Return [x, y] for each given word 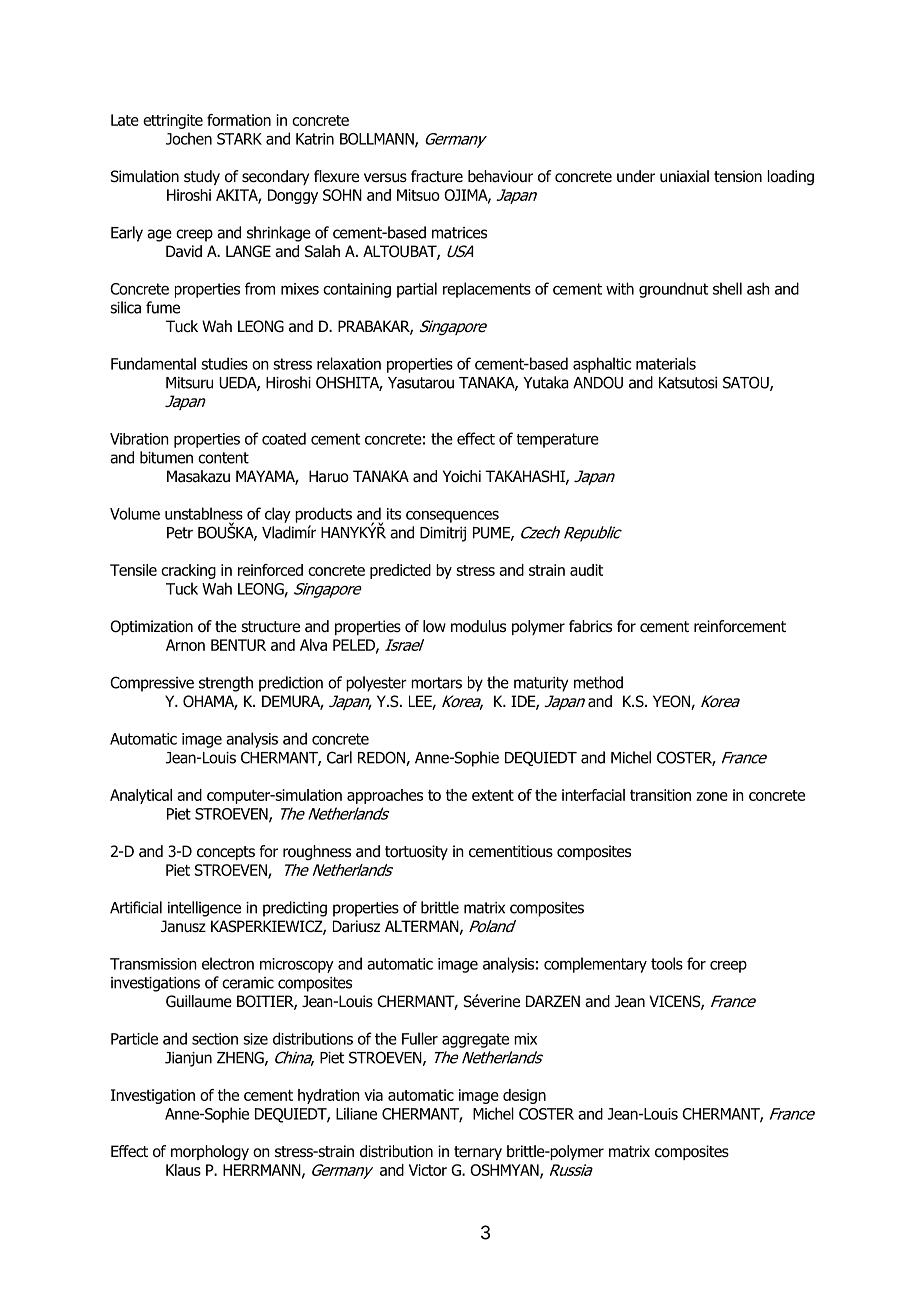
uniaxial [684, 176]
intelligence [204, 909]
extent [493, 795]
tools [667, 963]
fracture [437, 176]
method [598, 682]
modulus [478, 626]
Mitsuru [189, 383]
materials [666, 363]
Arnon [185, 645]
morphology [210, 1153]
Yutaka [546, 382]
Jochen [189, 138]
